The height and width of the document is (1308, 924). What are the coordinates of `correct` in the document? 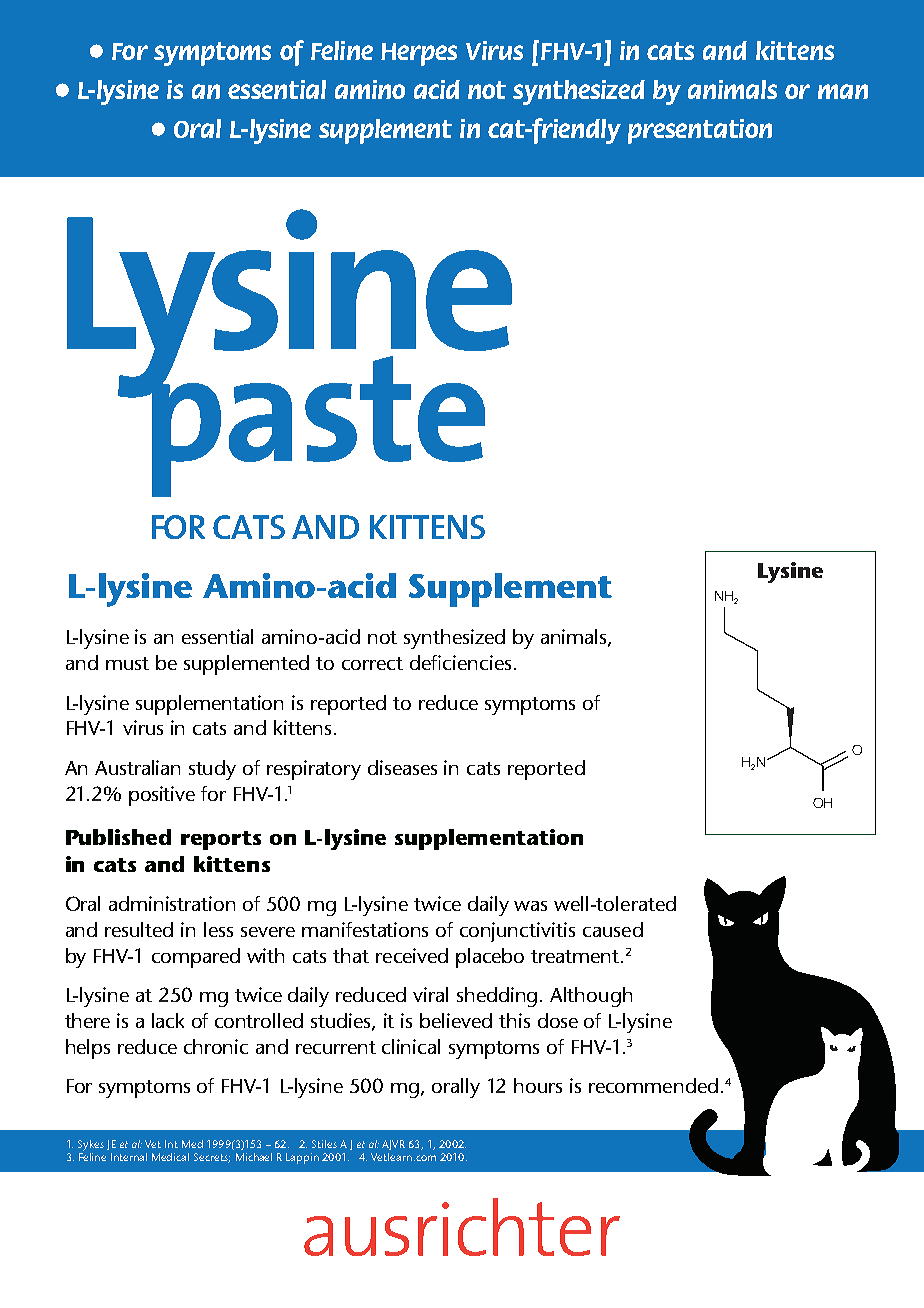 It's located at (372, 663).
